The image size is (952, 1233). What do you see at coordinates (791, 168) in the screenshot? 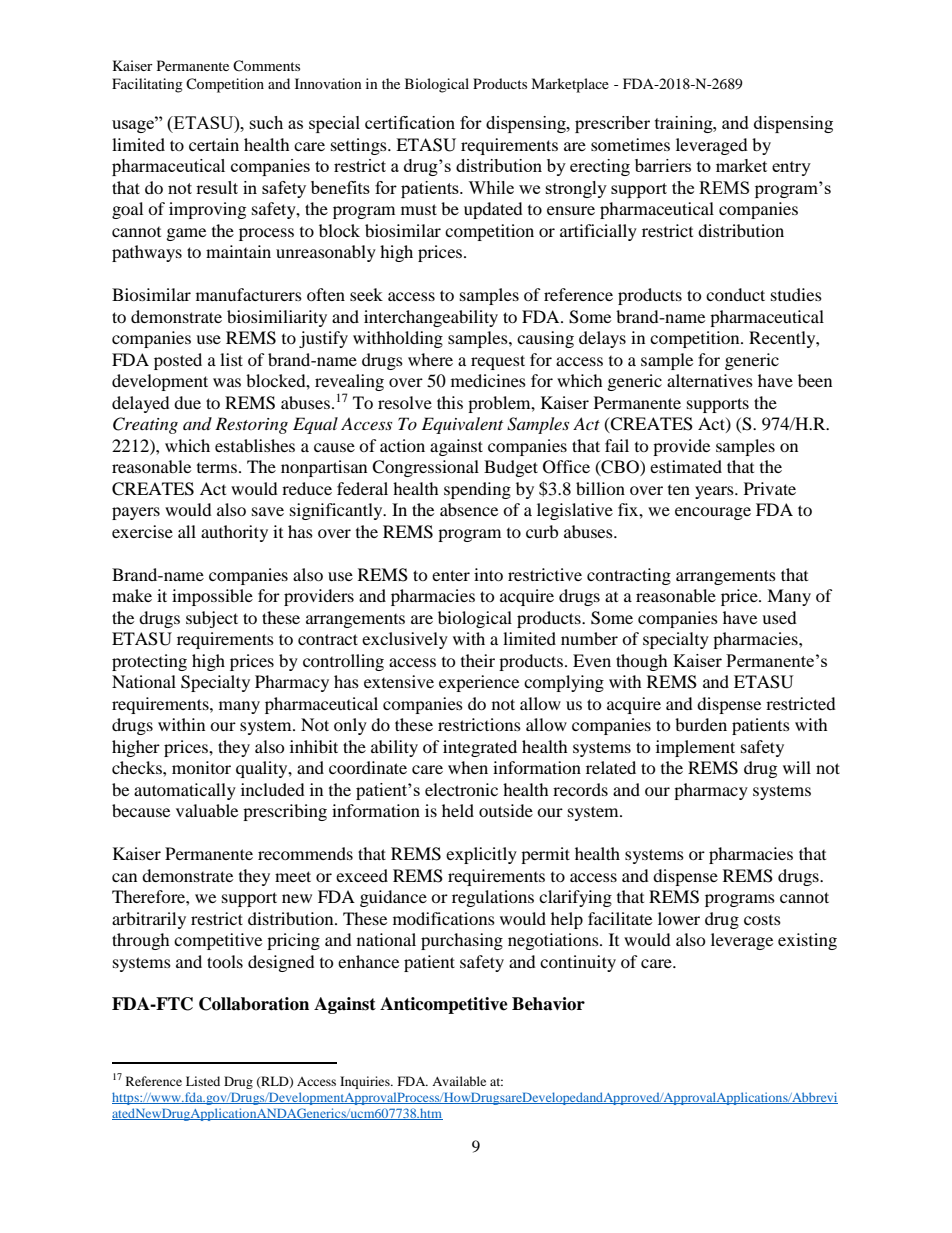
I see `entry` at bounding box center [791, 168].
